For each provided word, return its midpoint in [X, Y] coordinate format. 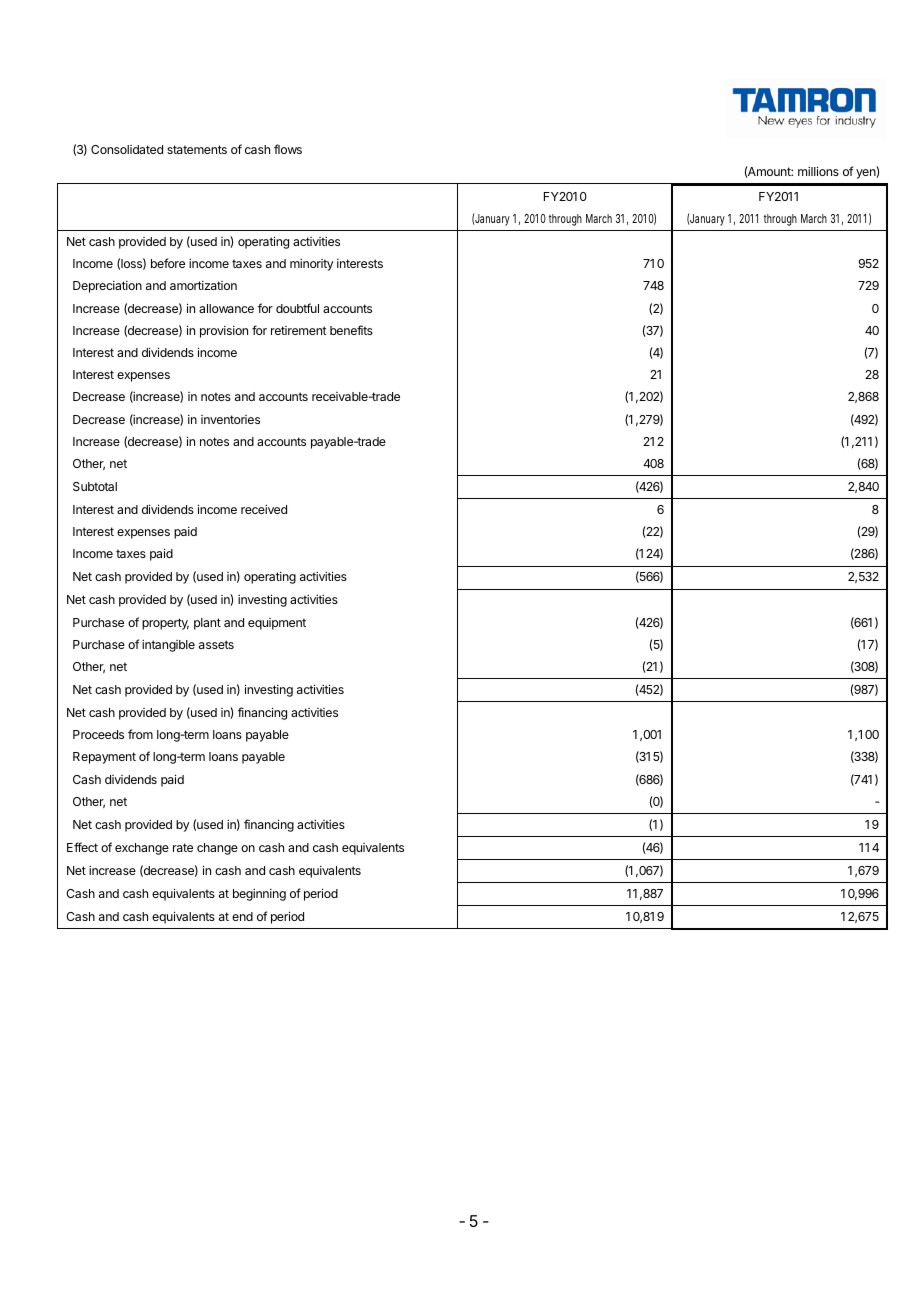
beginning [259, 895]
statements [197, 149]
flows [288, 149]
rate [183, 847]
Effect [82, 847]
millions [818, 171]
